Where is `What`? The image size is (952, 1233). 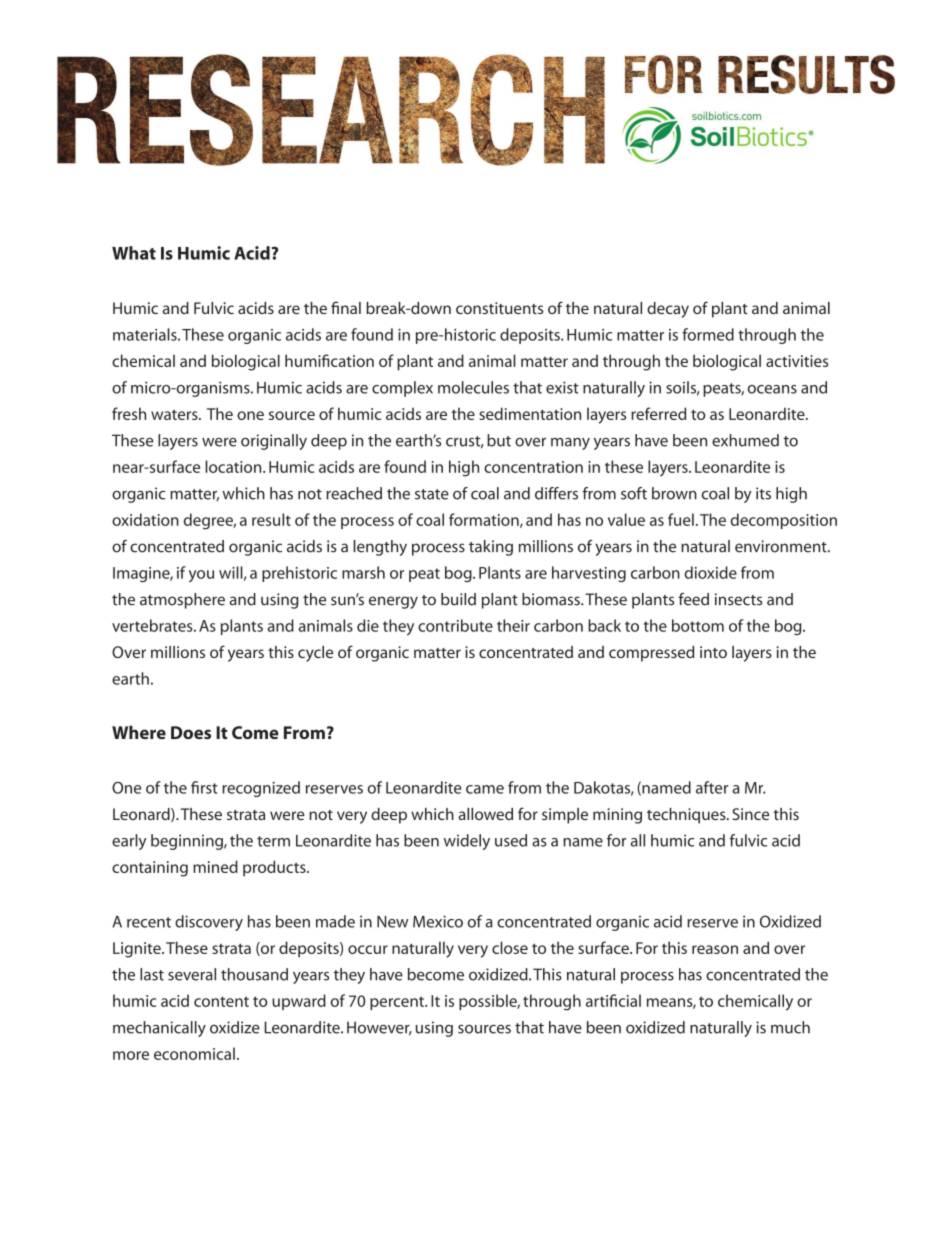
What is located at coordinates (134, 253).
